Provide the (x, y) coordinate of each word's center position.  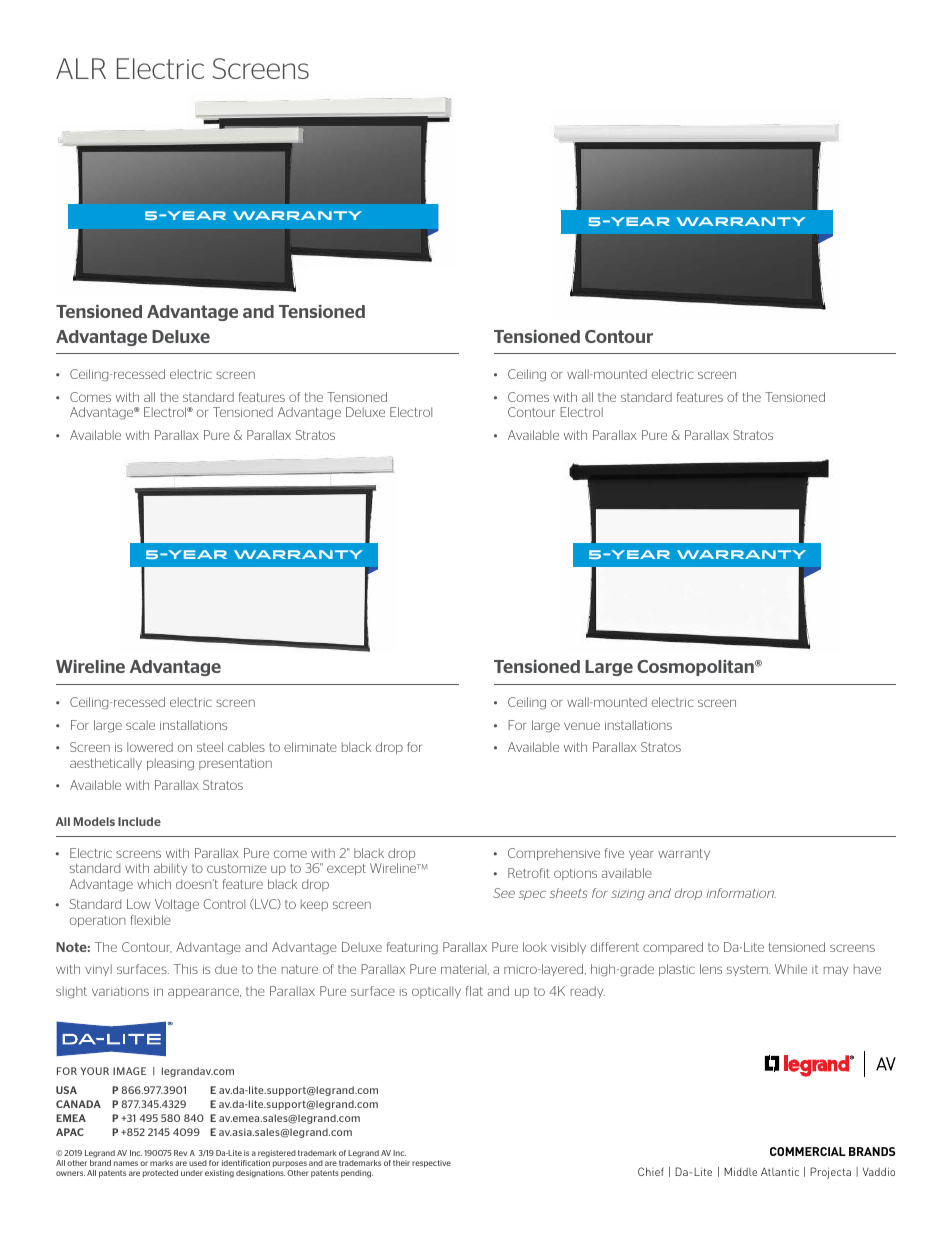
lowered (150, 747)
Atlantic (780, 1171)
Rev (180, 1153)
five (614, 853)
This (186, 969)
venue (582, 726)
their (401, 1163)
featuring (412, 948)
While (791, 969)
